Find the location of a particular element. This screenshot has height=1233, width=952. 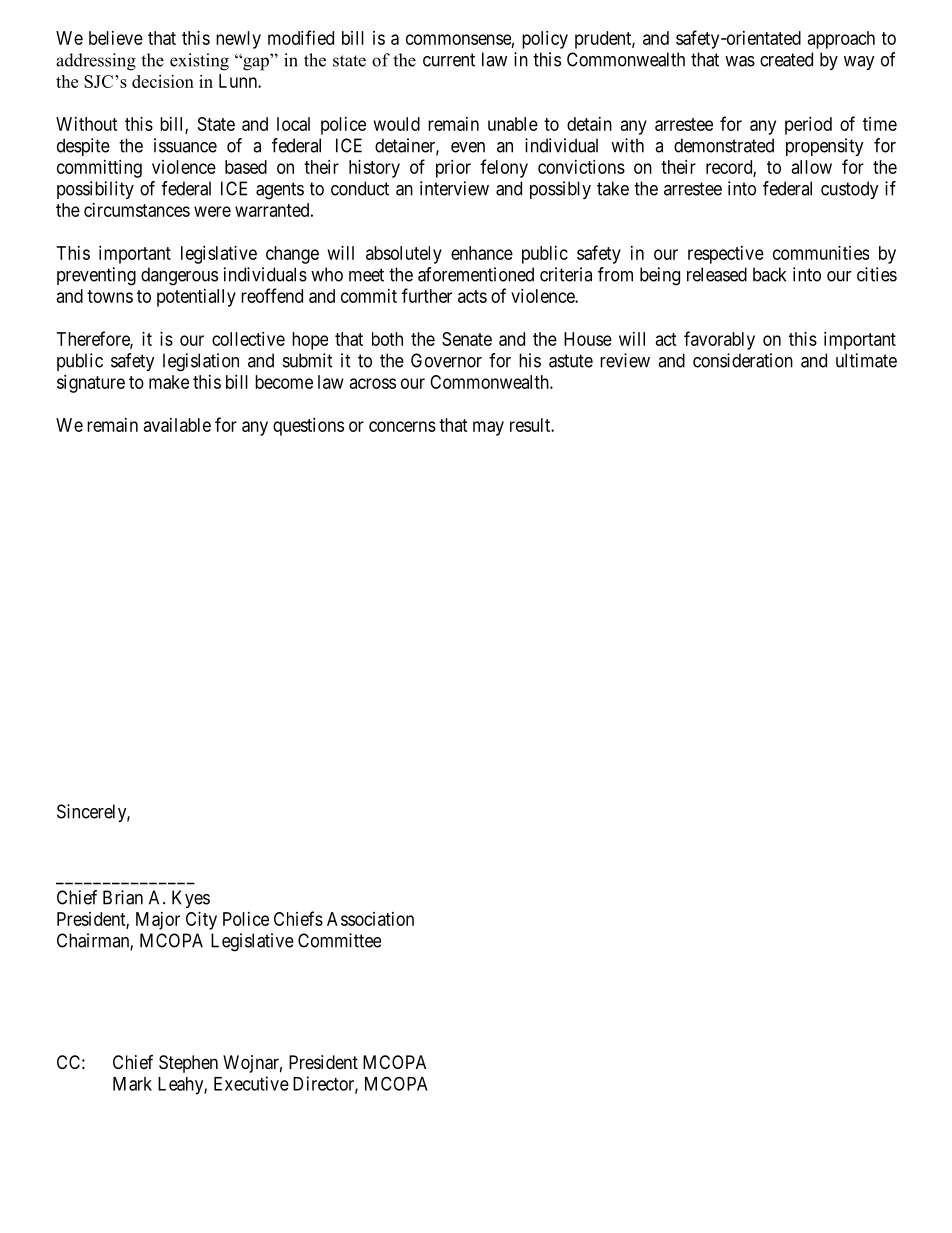

City is located at coordinates (201, 921).
